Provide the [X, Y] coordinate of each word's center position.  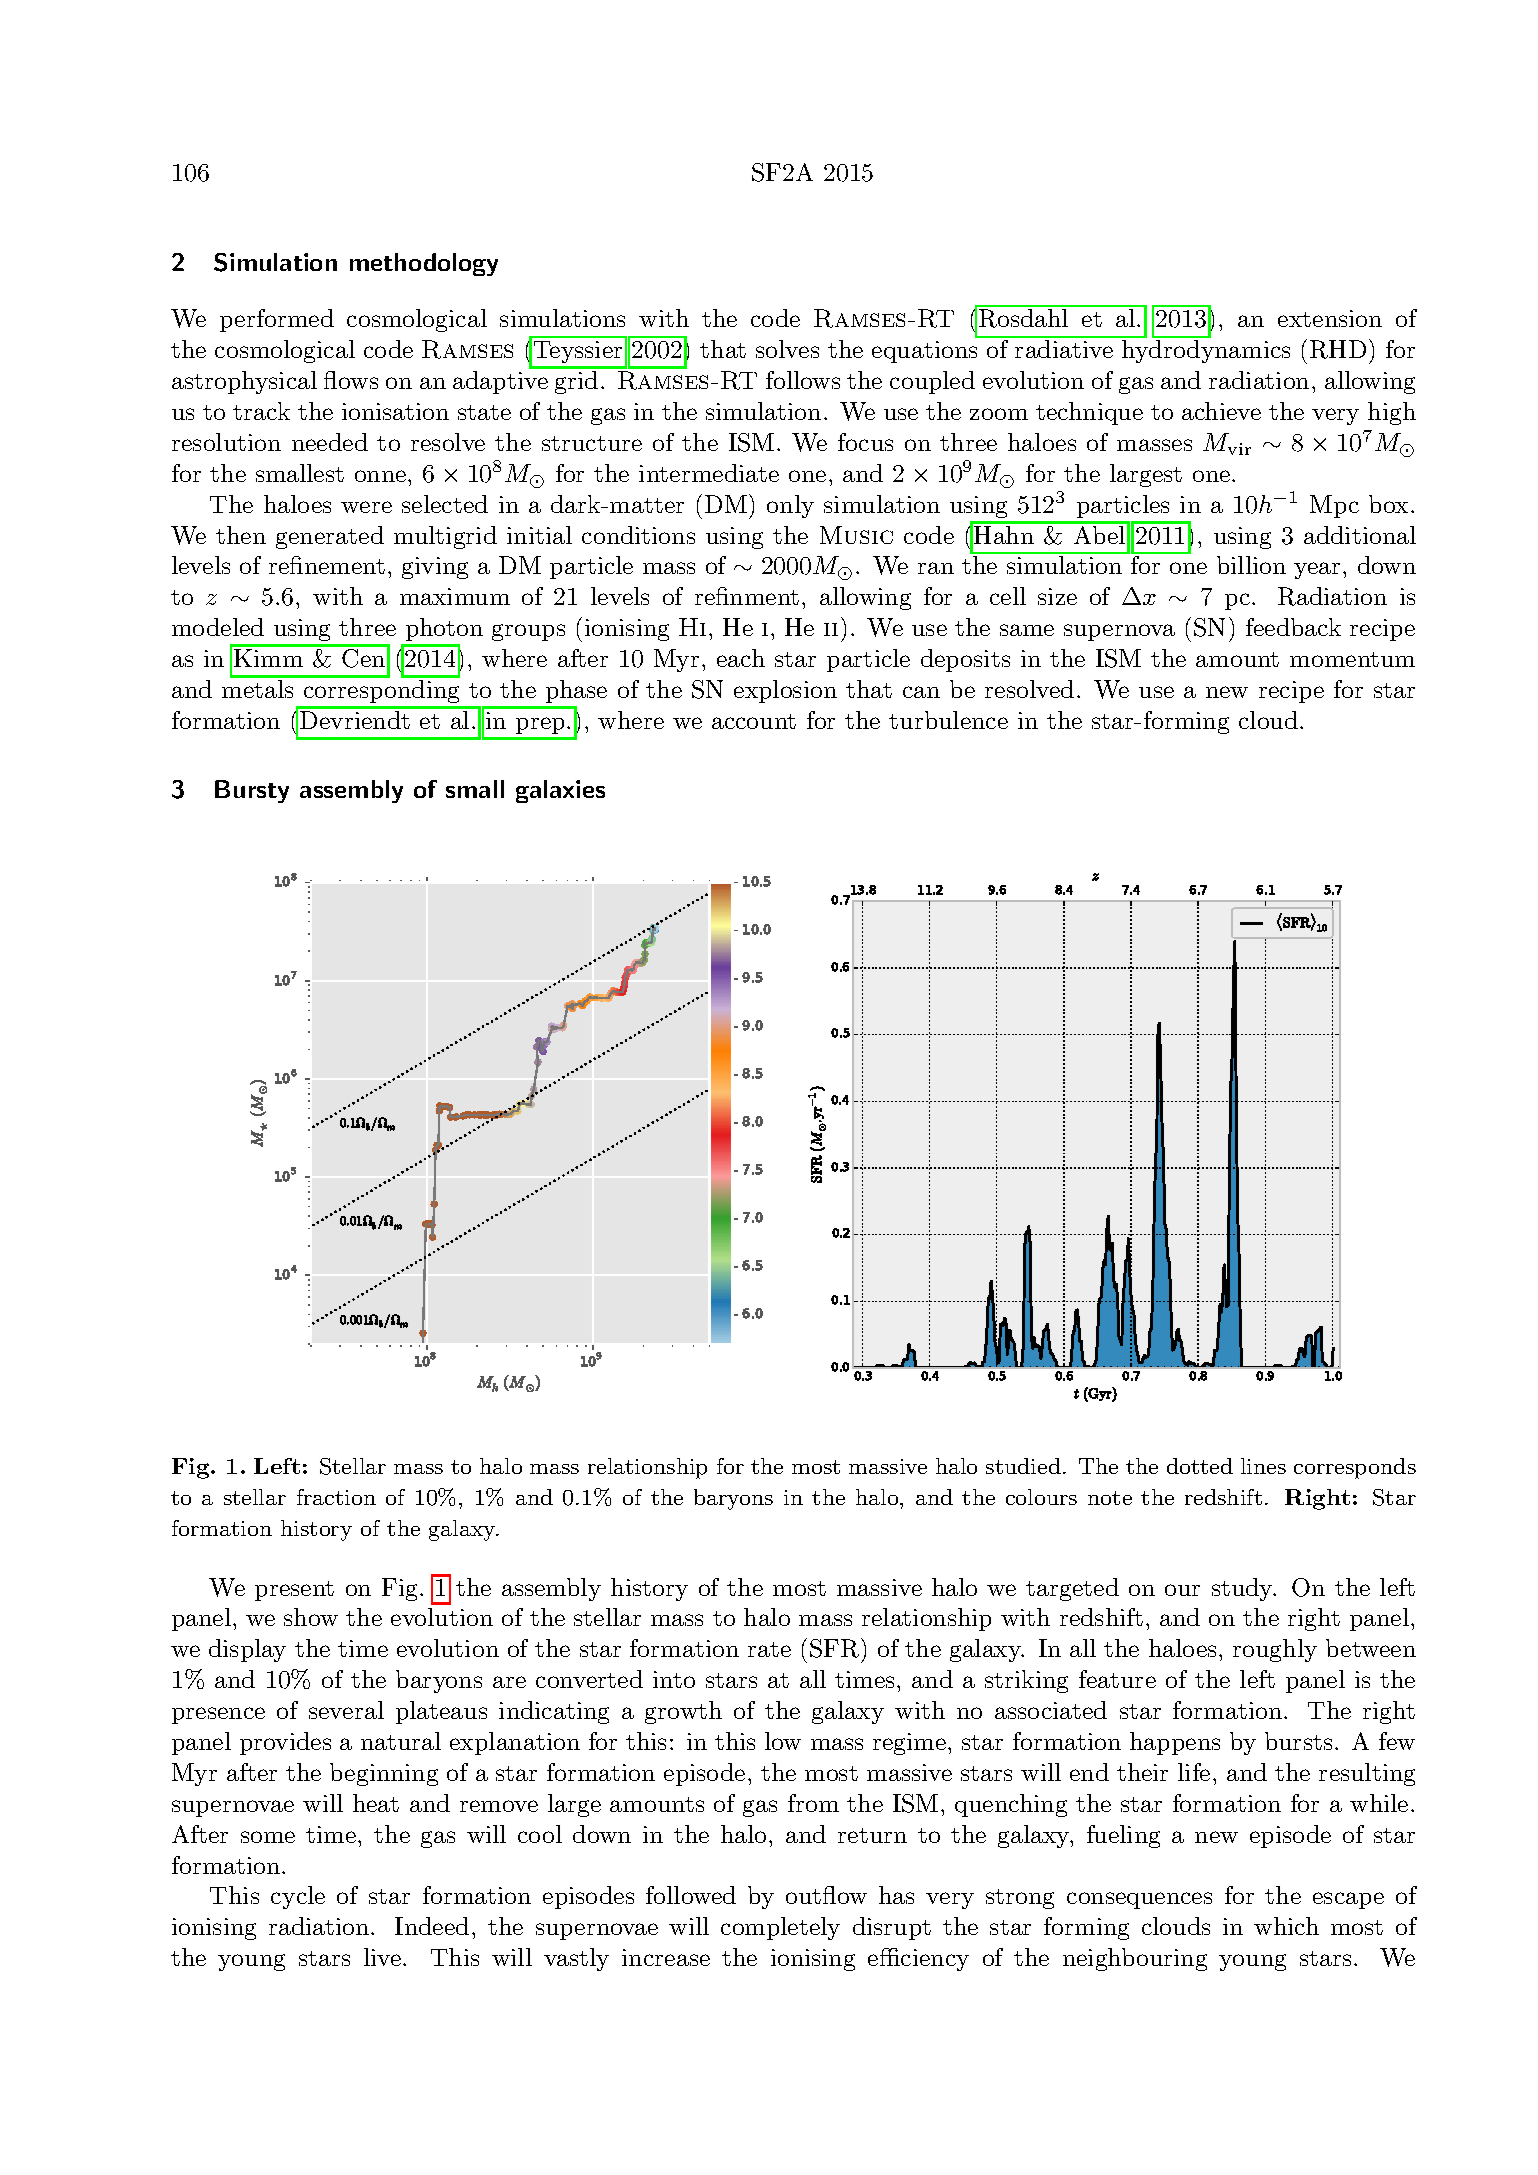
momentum [1352, 659]
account [754, 721]
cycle [298, 1897]
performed [277, 320]
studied [1023, 1466]
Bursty [252, 791]
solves [787, 349]
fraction [336, 1497]
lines [1263, 1466]
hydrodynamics [1206, 351]
